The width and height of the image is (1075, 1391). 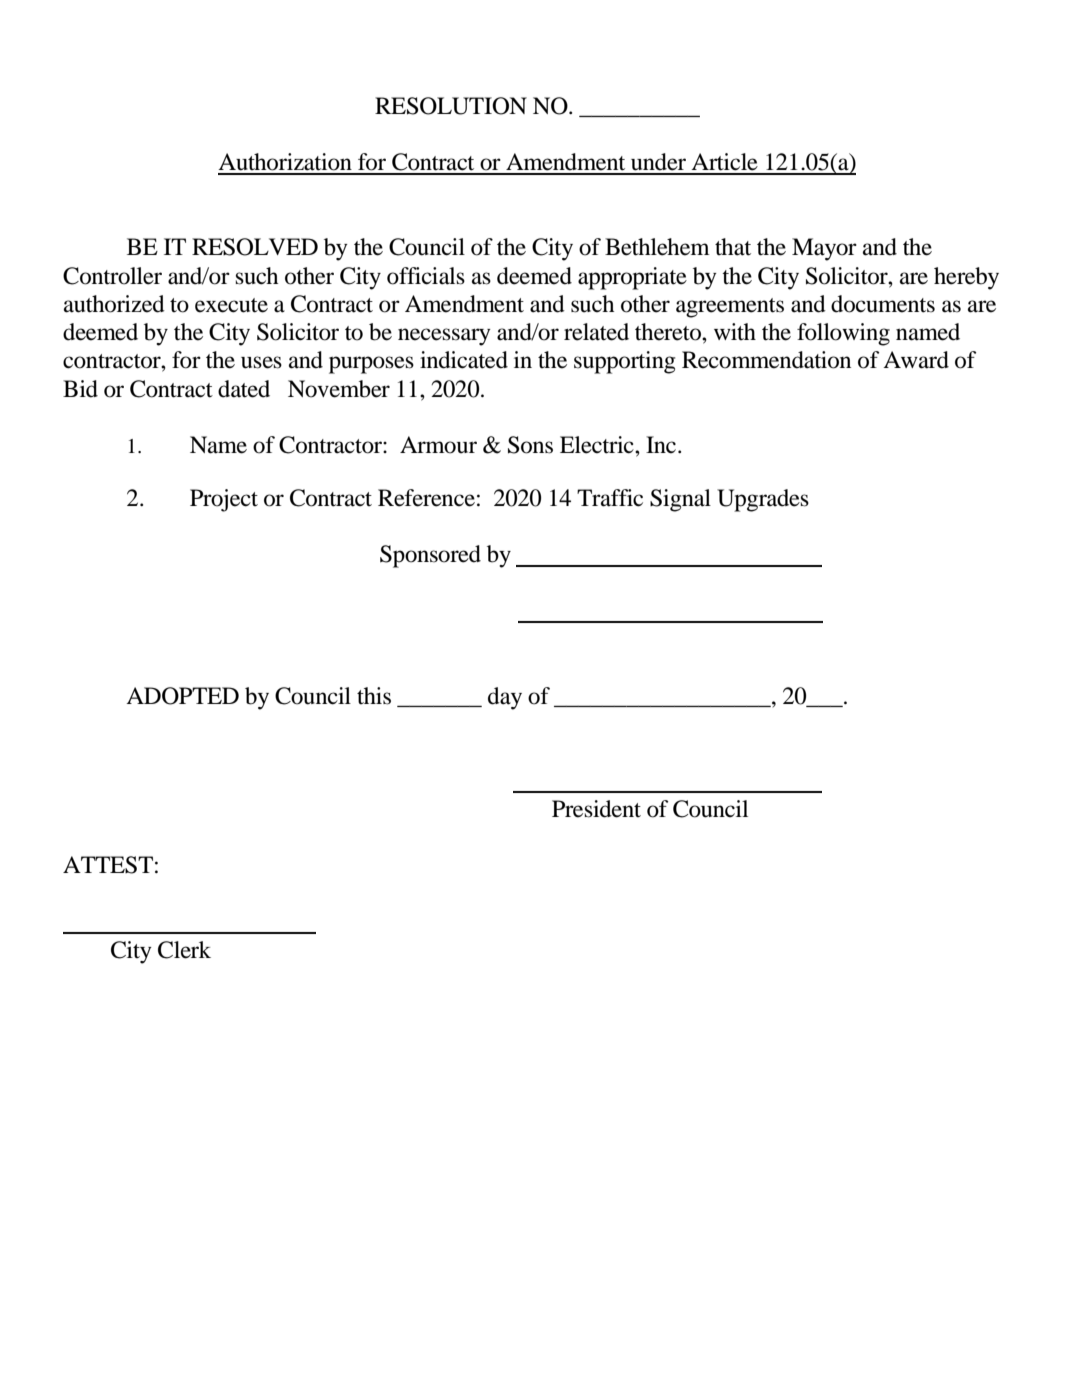 I want to click on ADOPTED, so click(x=182, y=696).
